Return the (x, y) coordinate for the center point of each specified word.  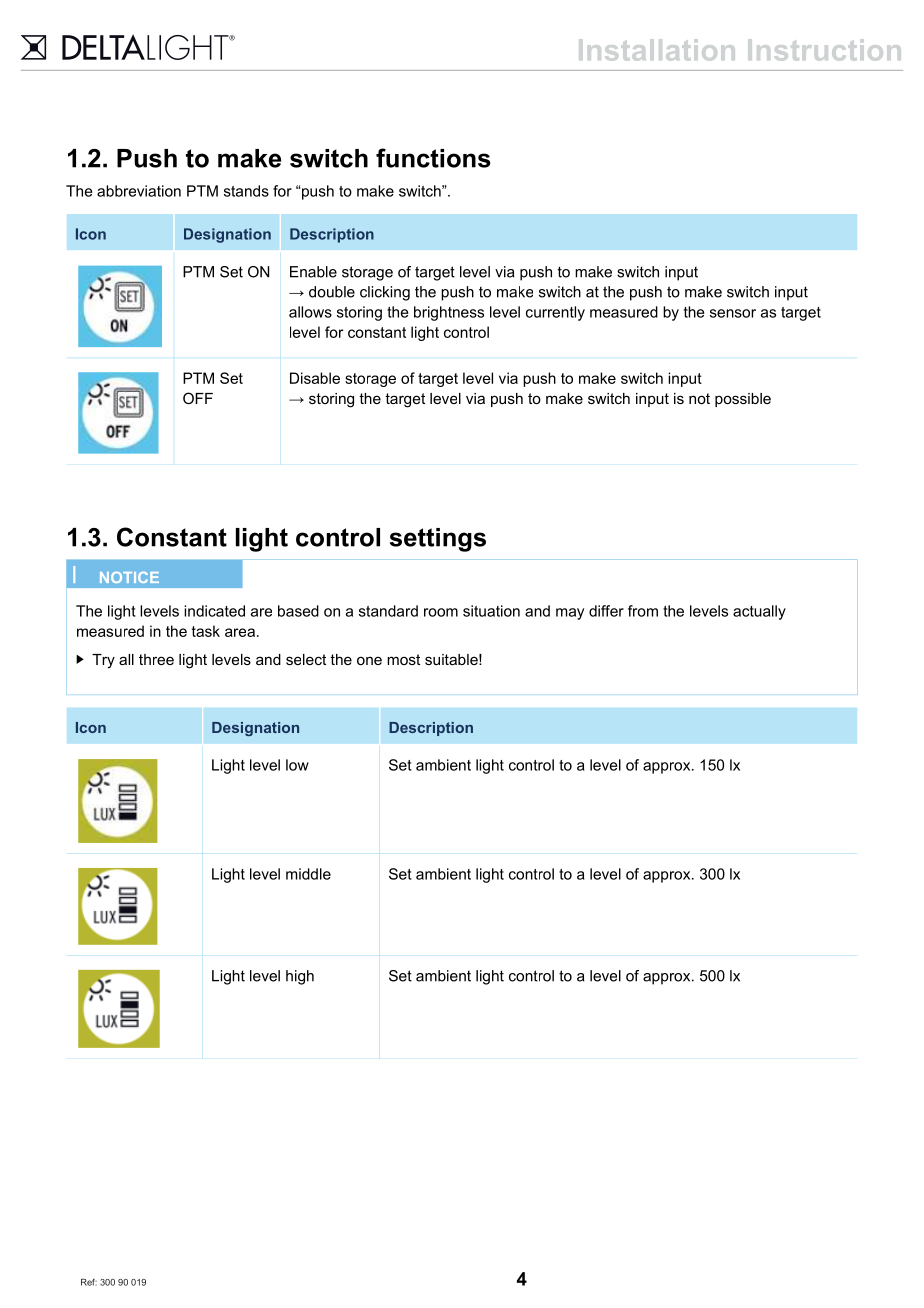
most (403, 659)
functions (433, 158)
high (300, 977)
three (156, 659)
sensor (733, 313)
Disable (315, 378)
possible (743, 400)
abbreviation (139, 191)
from (643, 611)
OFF (198, 398)
